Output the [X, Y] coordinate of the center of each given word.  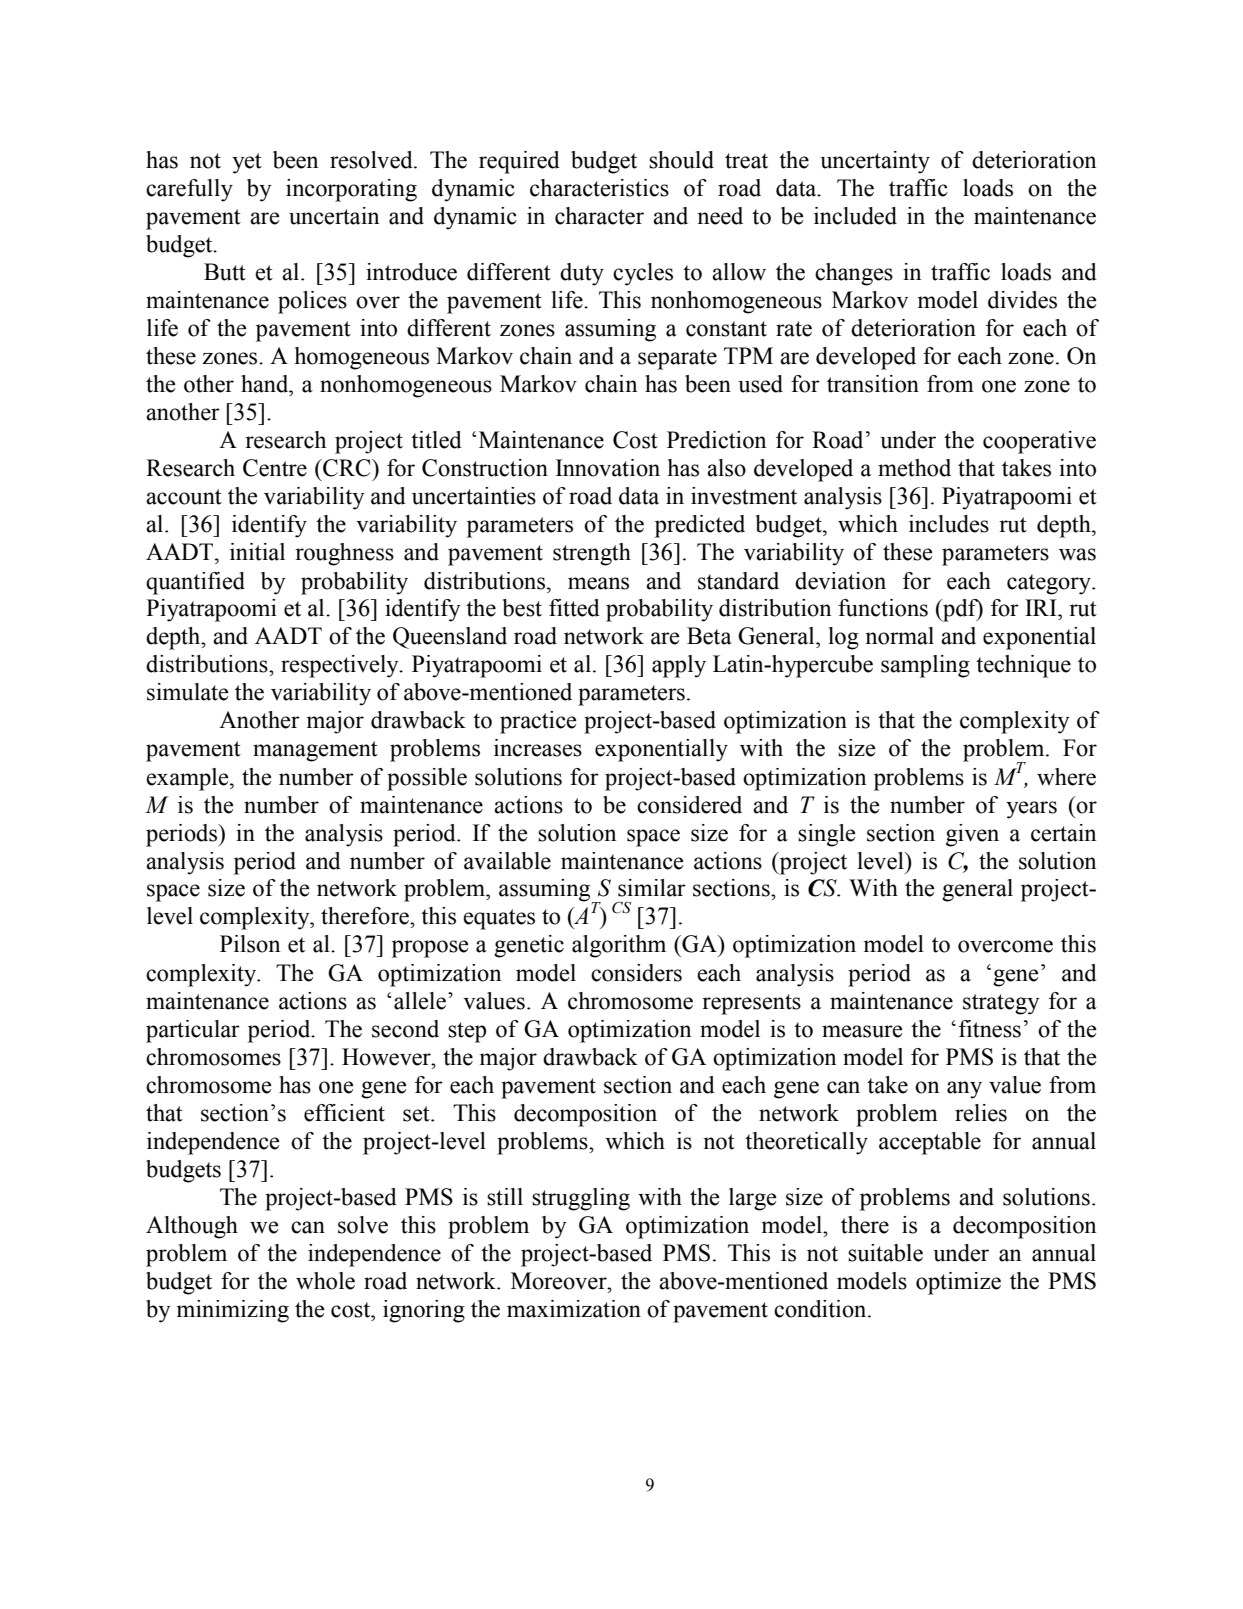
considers [636, 973]
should [681, 160]
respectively [341, 666]
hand [266, 384]
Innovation [608, 468]
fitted [574, 608]
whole [325, 1281]
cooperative [1039, 442]
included [855, 216]
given [972, 835]
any [964, 1090]
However [387, 1057]
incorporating [351, 190]
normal [899, 636]
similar [652, 888]
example [188, 779]
